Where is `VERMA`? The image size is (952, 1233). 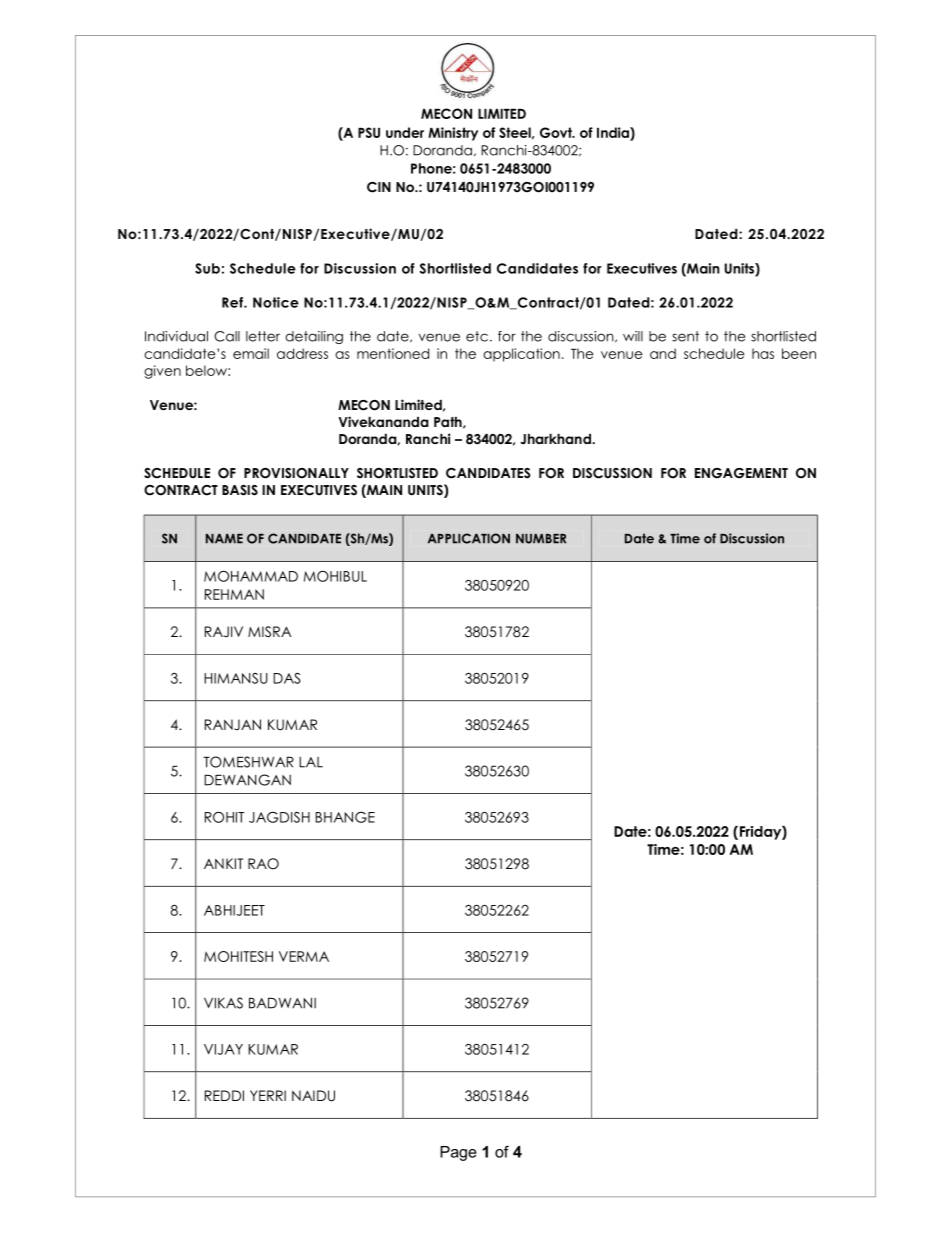
VERMA is located at coordinates (304, 956).
